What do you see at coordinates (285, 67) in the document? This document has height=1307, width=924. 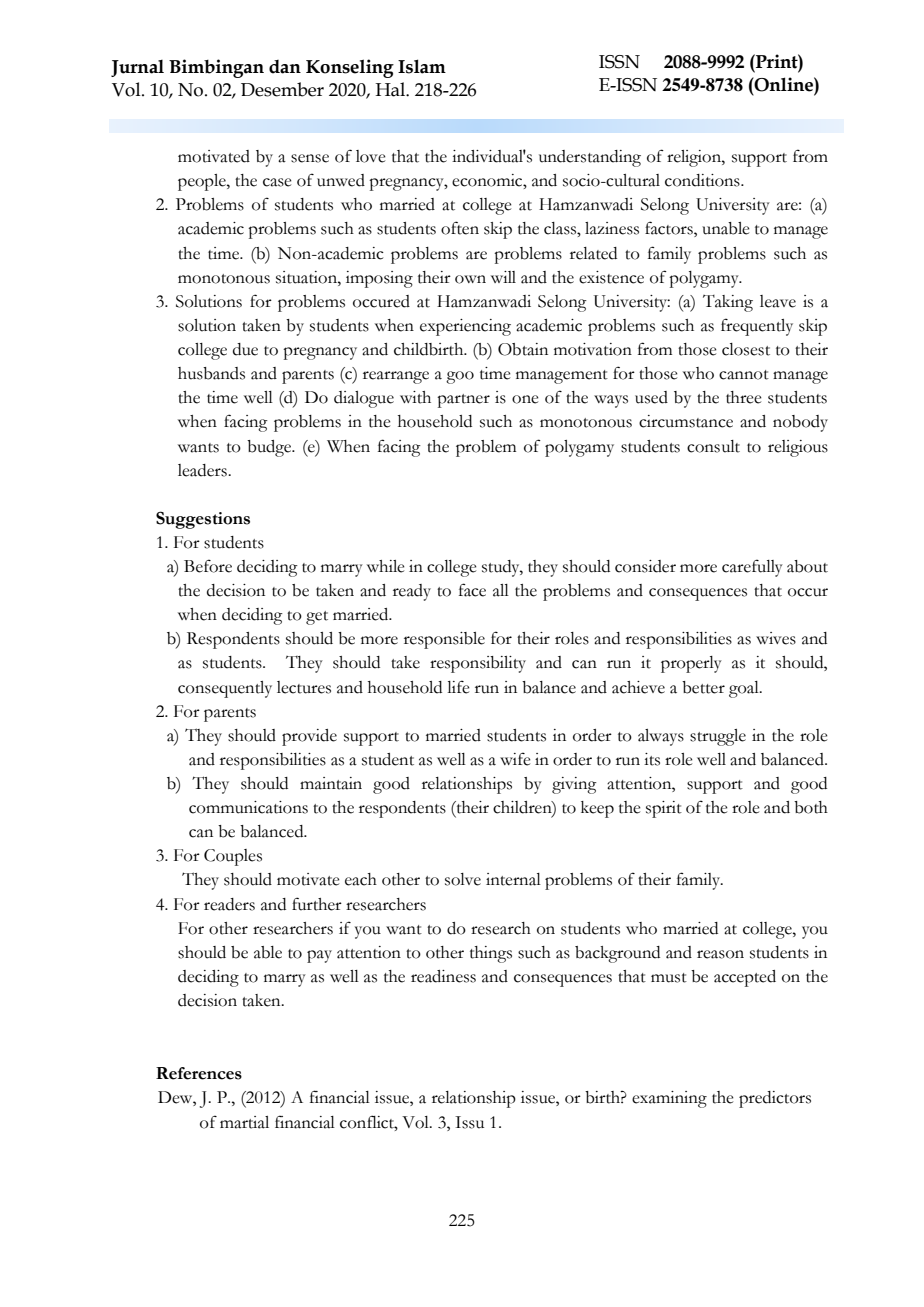 I see `dan` at bounding box center [285, 67].
